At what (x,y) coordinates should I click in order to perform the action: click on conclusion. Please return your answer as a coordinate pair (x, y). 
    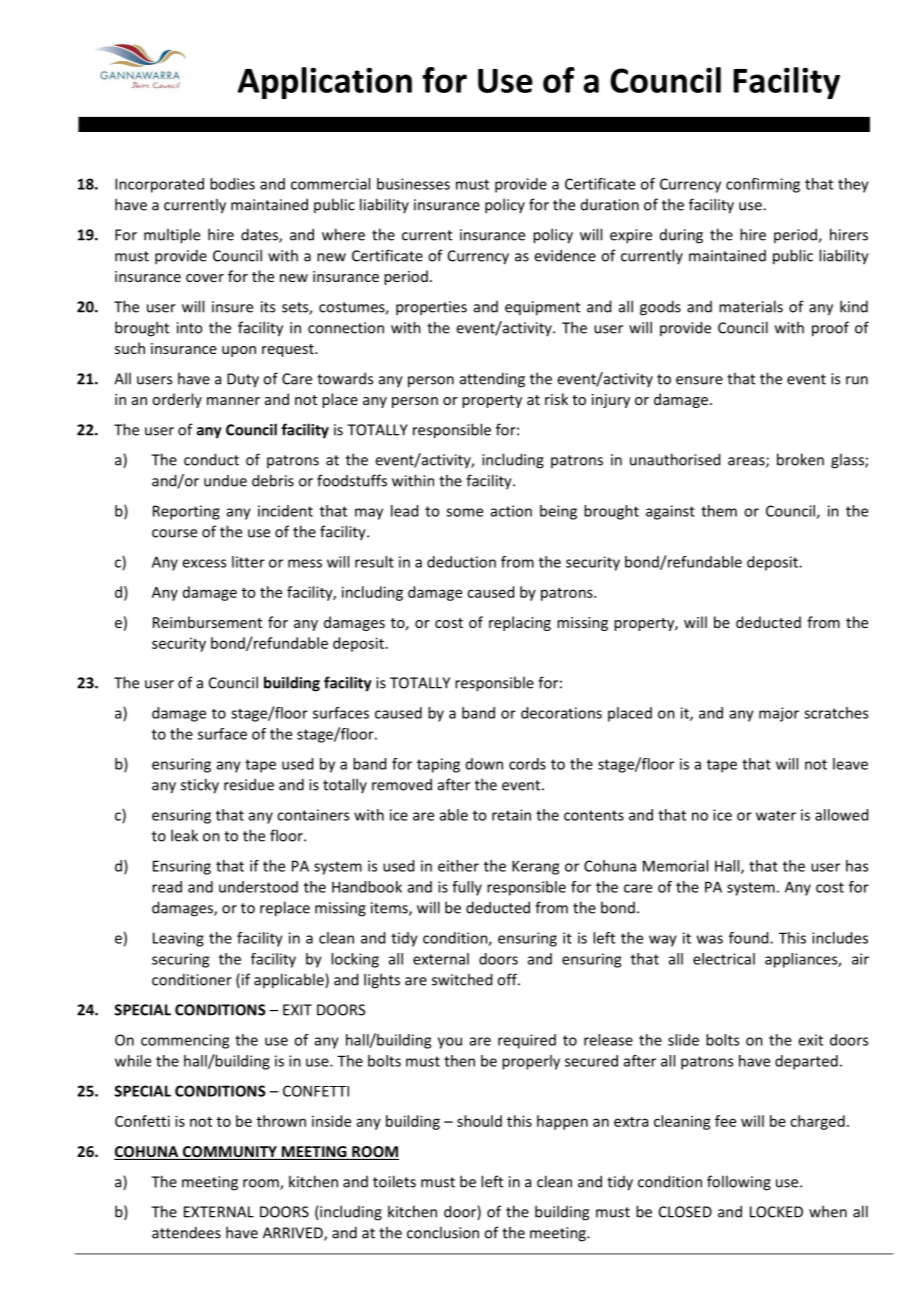
    Looking at the image, I should click on (443, 1232).
